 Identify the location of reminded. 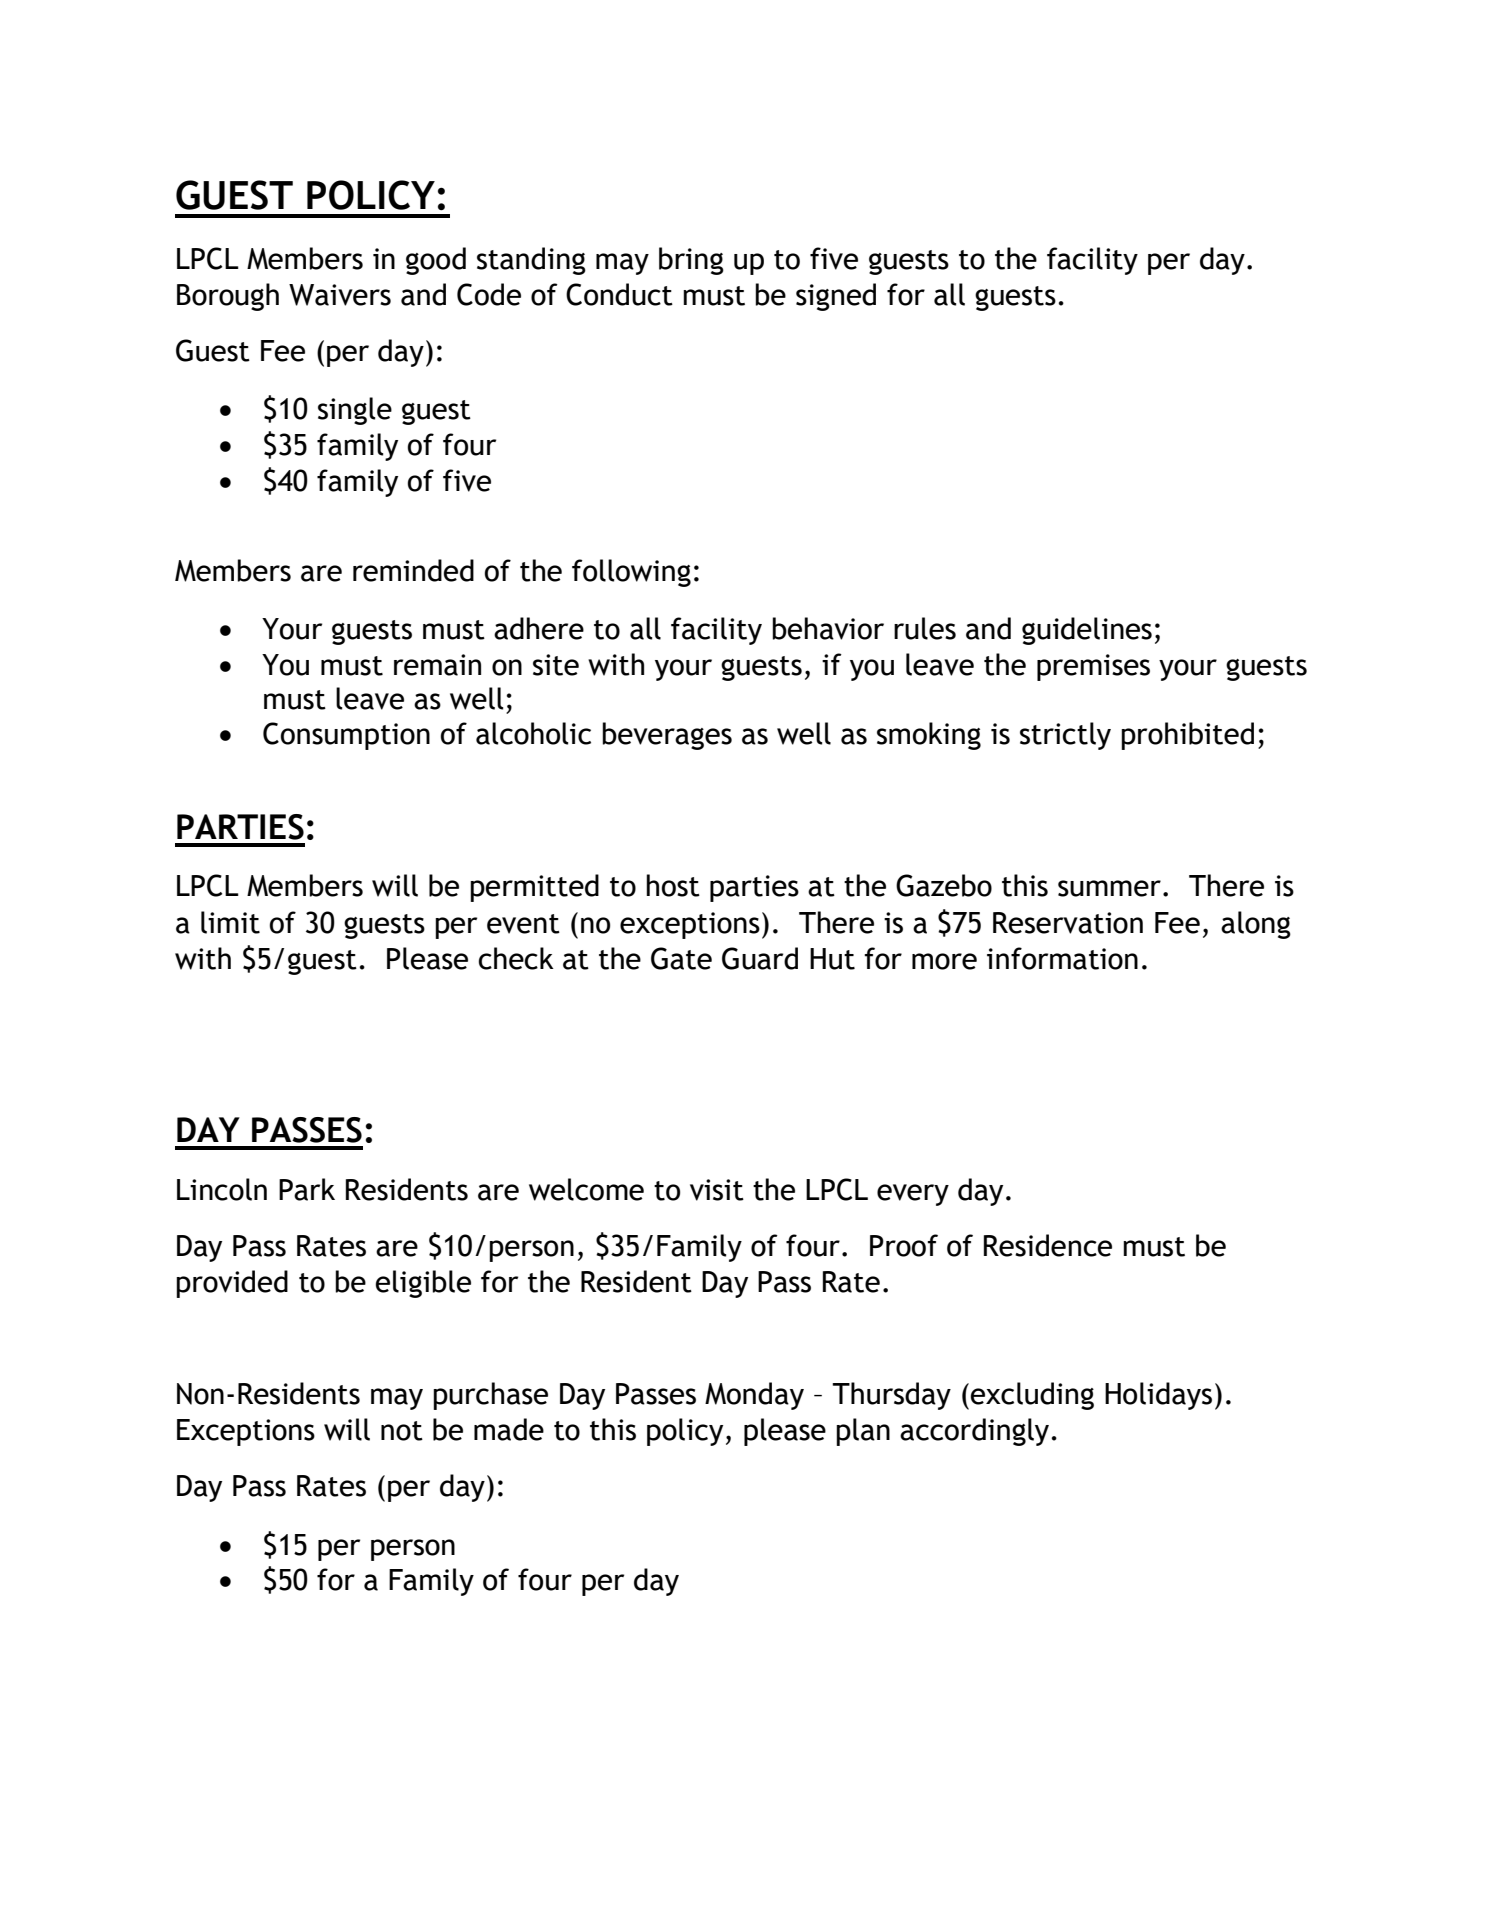
(413, 570).
